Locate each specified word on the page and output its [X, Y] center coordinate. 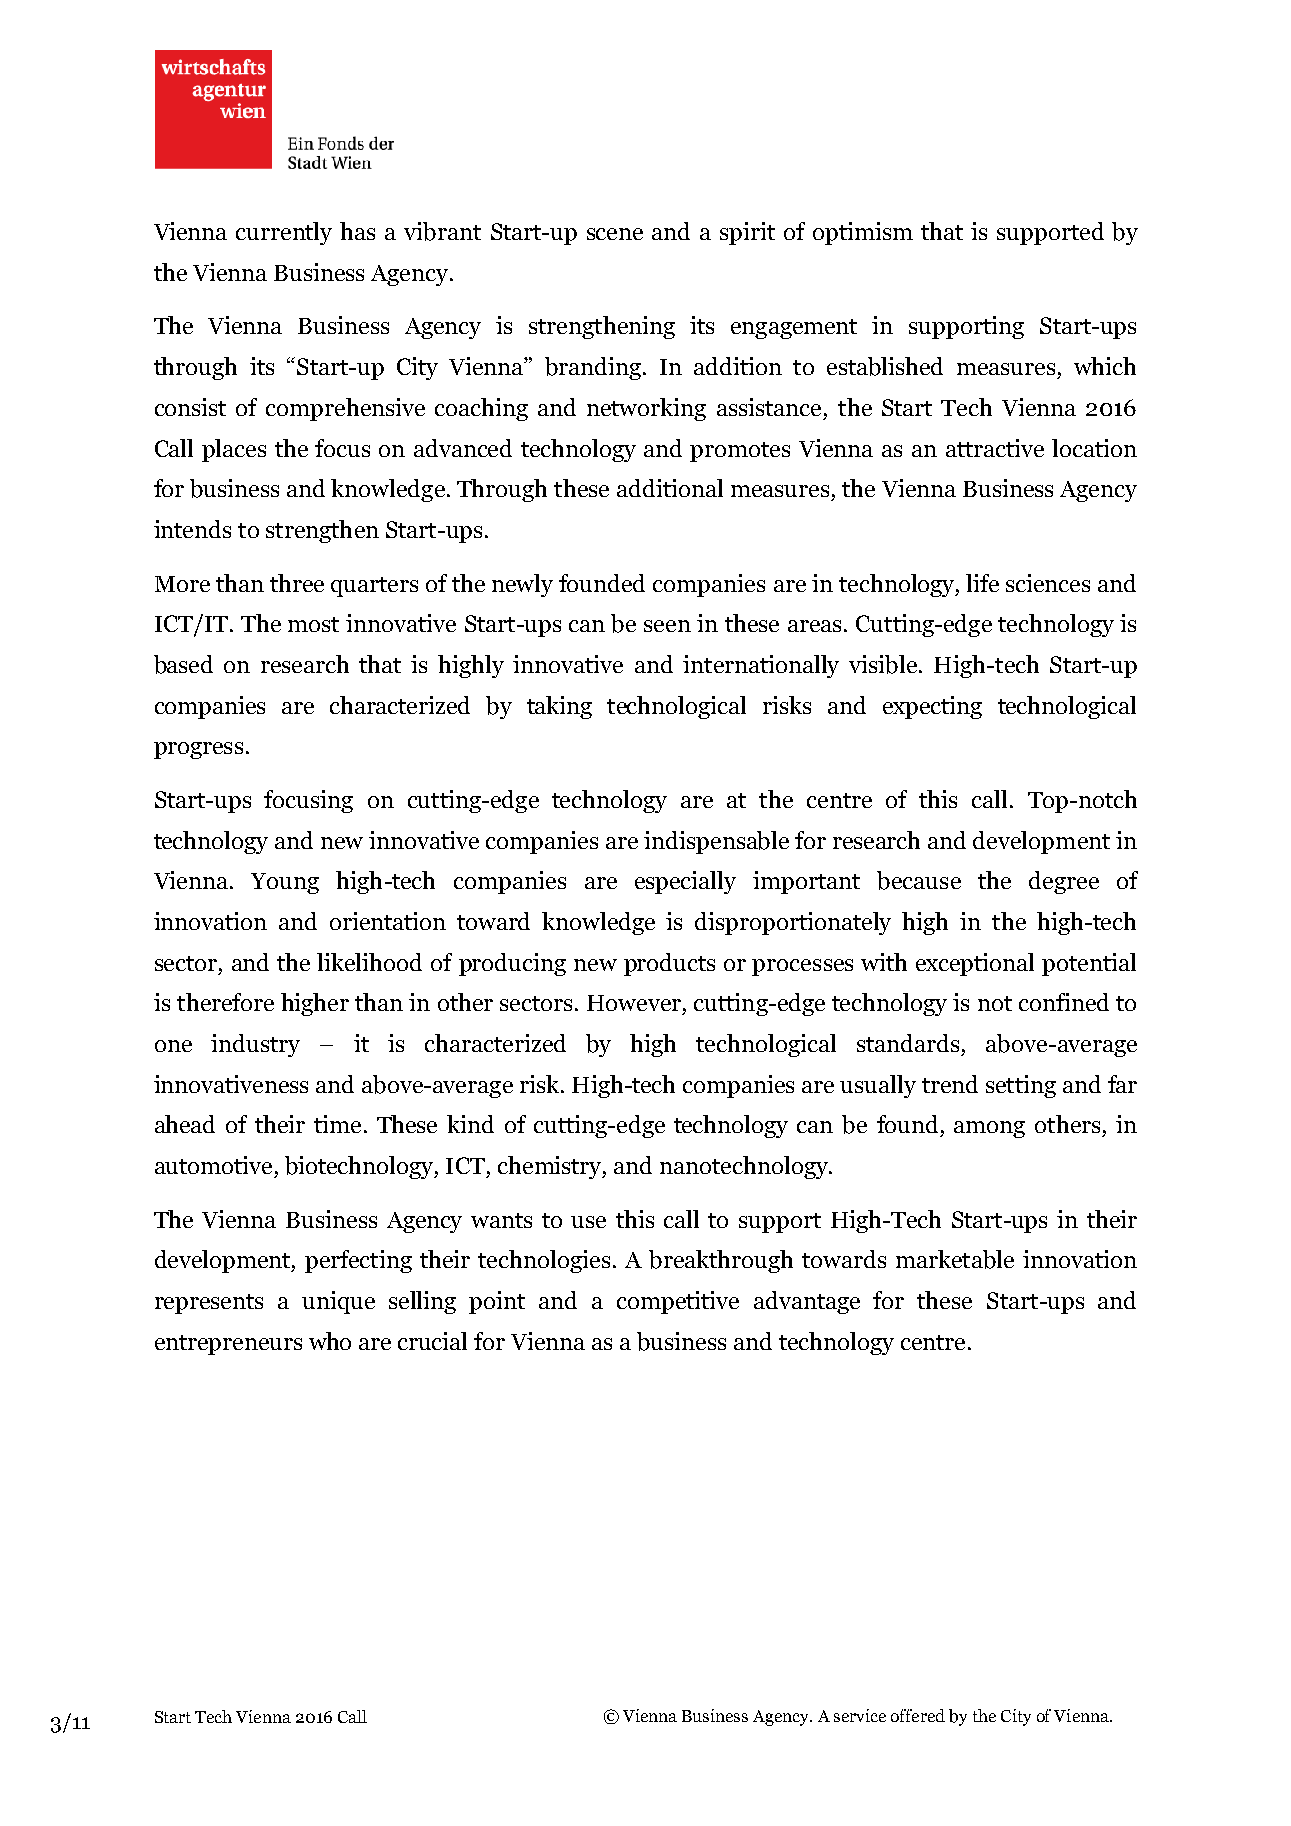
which [1105, 366]
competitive [678, 1302]
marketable [955, 1259]
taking [559, 707]
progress [198, 750]
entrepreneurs [228, 1345]
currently [284, 233]
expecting [932, 707]
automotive [213, 1165]
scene [615, 234]
